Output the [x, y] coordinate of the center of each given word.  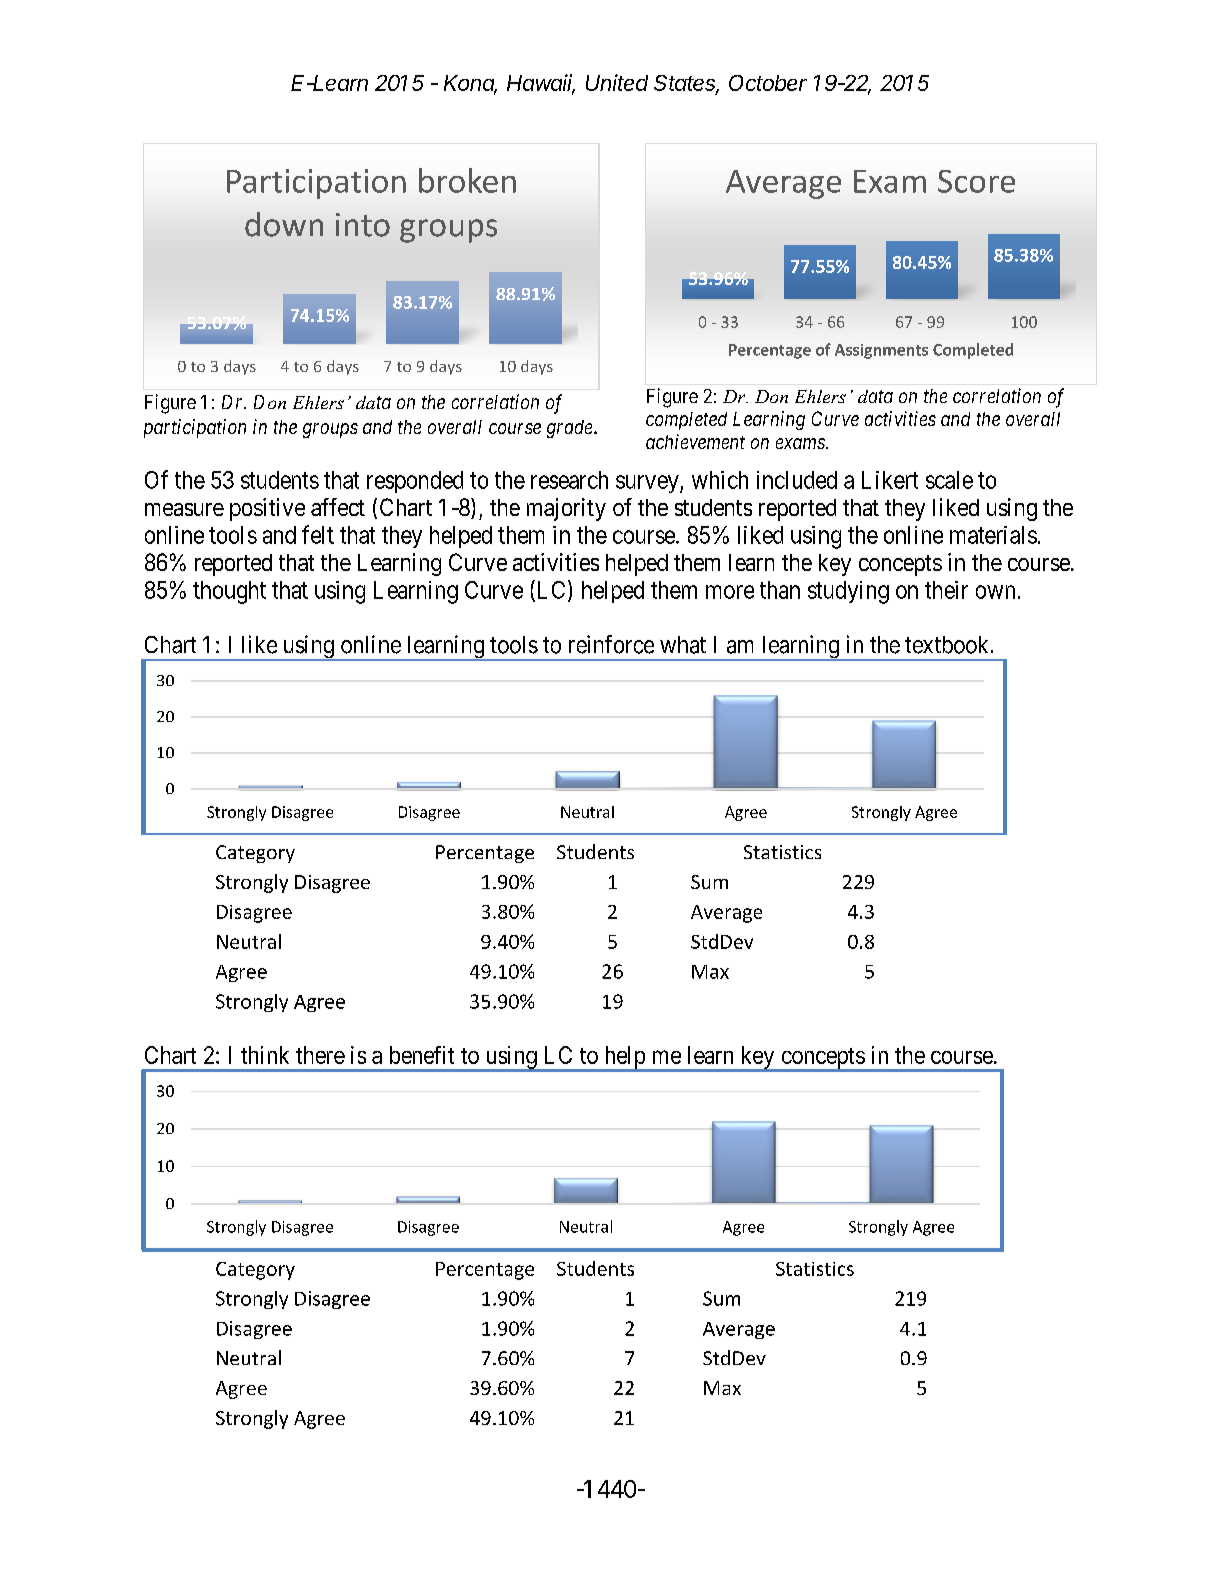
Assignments [881, 351]
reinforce [611, 644]
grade [571, 429]
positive [267, 509]
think [265, 1055]
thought [229, 592]
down [284, 224]
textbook [948, 645]
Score [976, 181]
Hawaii [541, 84]
